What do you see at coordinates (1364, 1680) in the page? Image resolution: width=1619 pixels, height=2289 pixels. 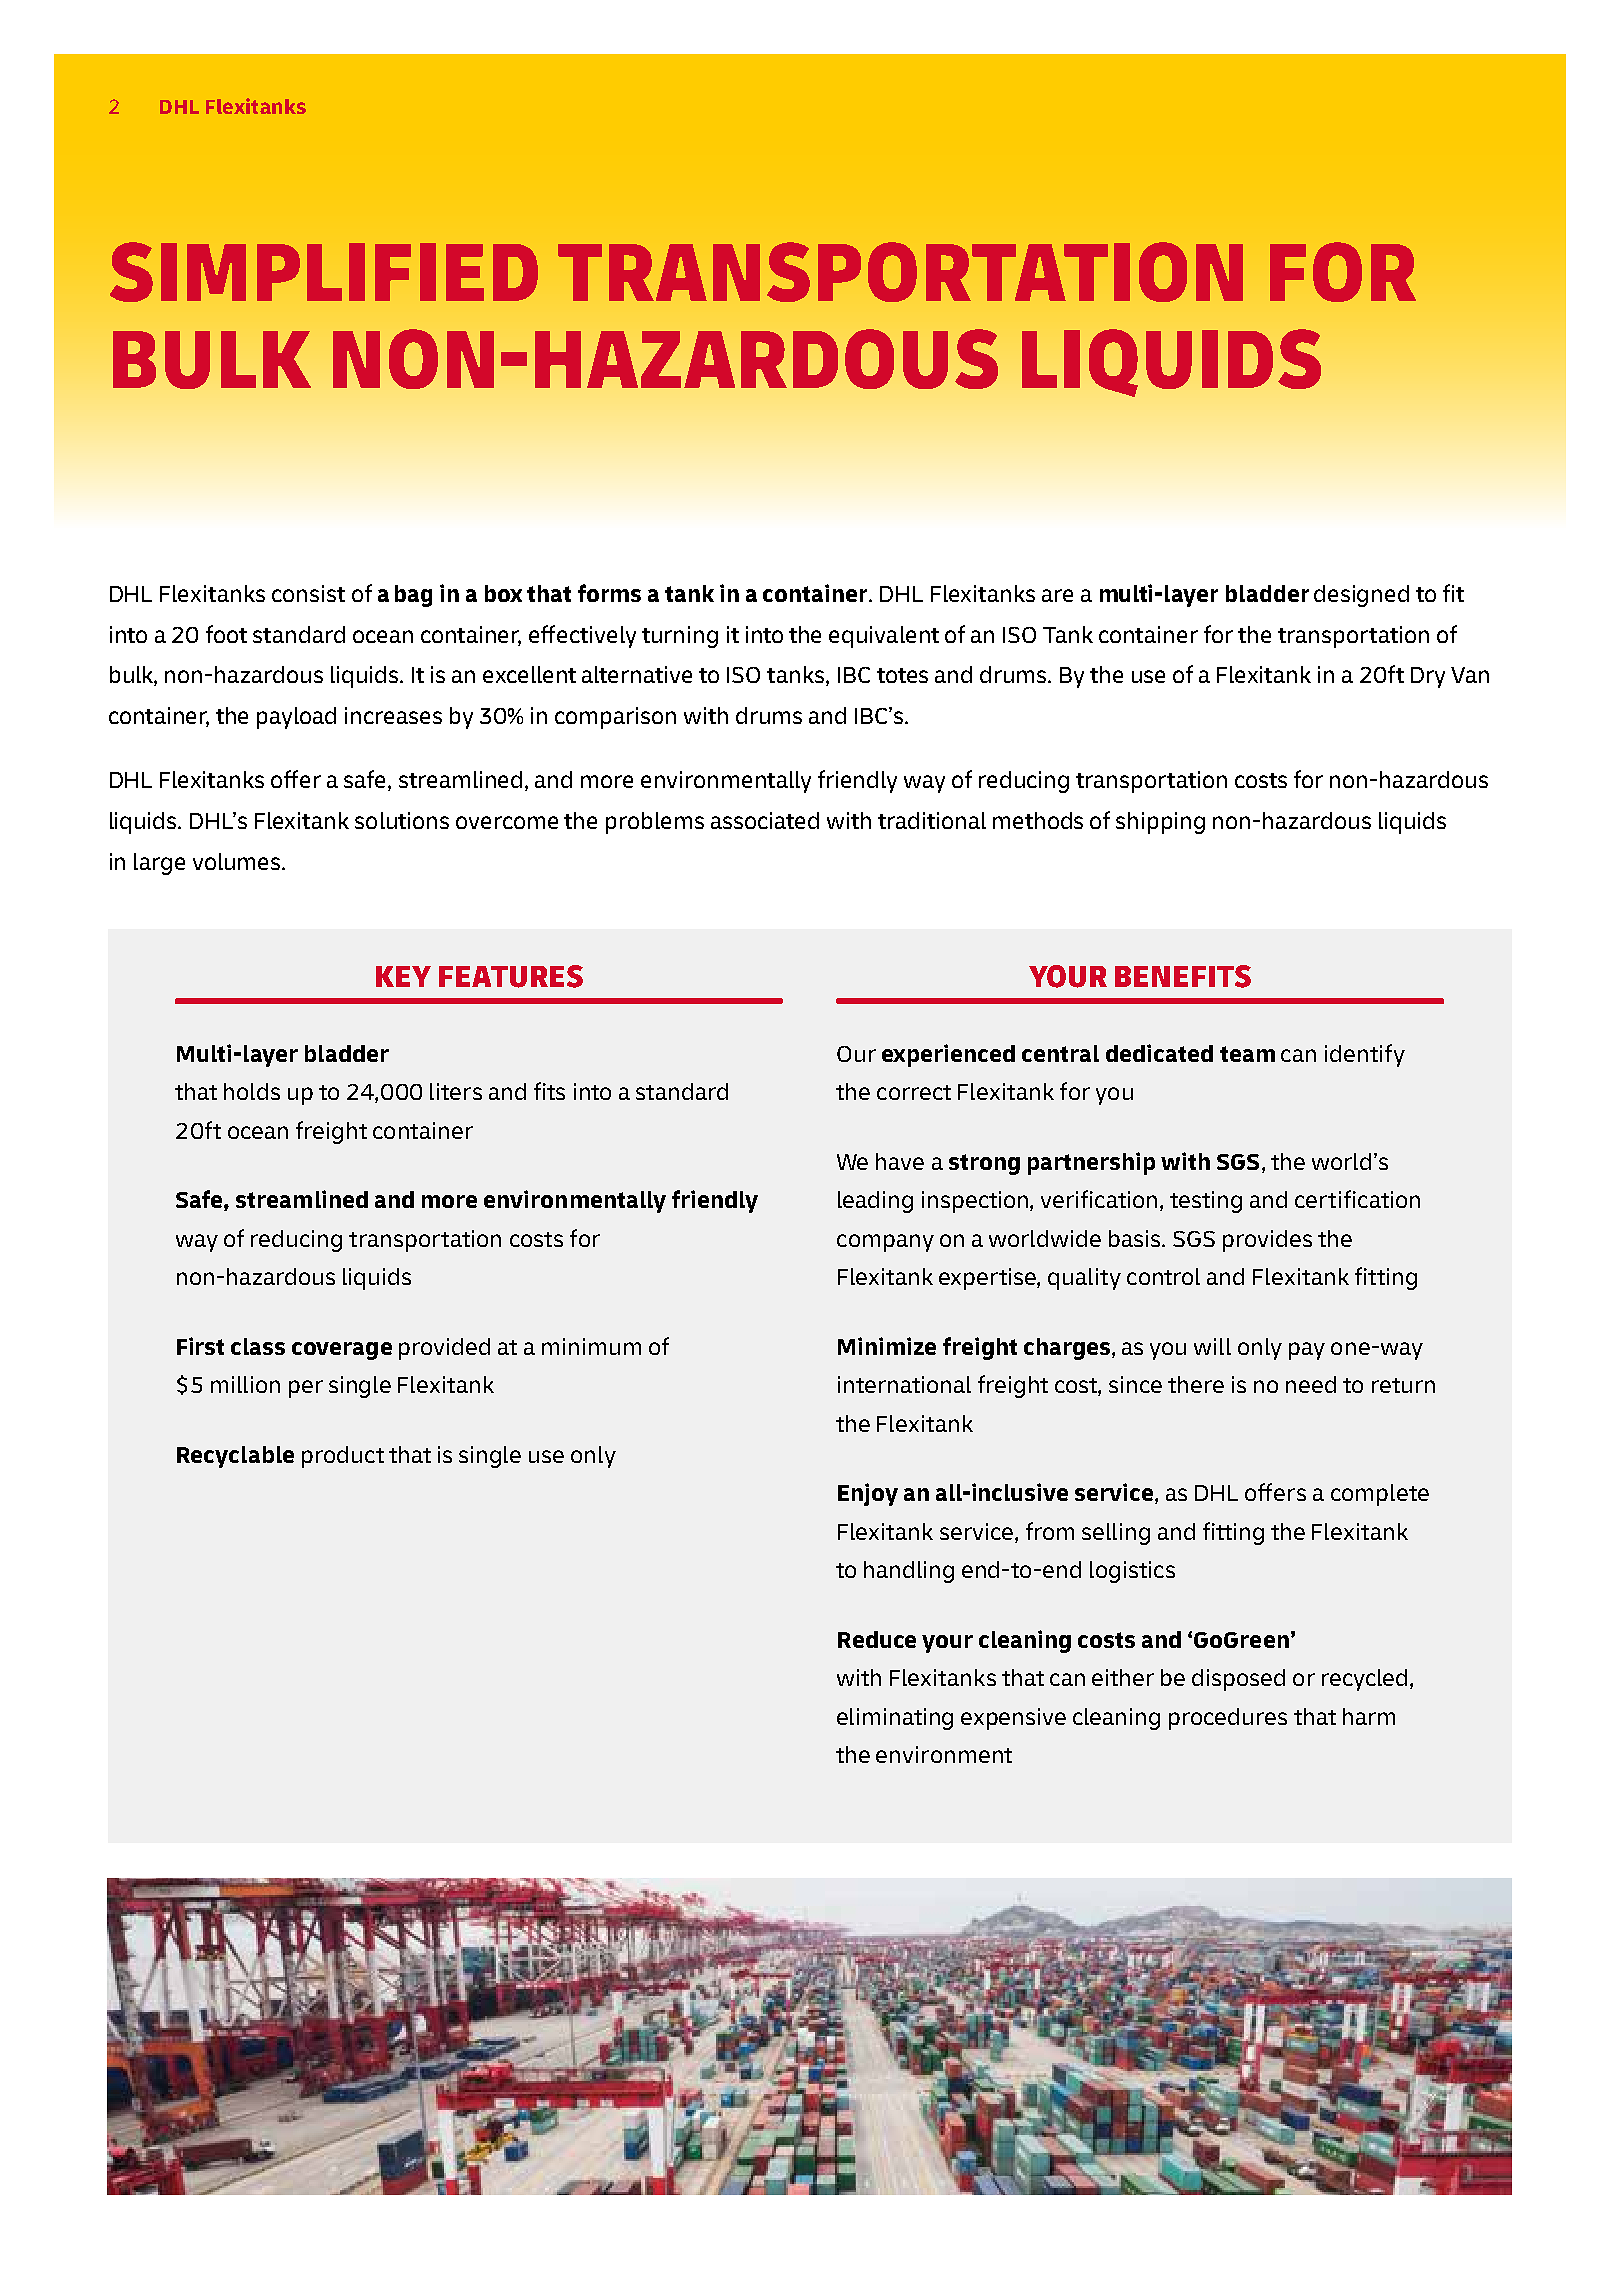 I see `recycled` at bounding box center [1364, 1680].
